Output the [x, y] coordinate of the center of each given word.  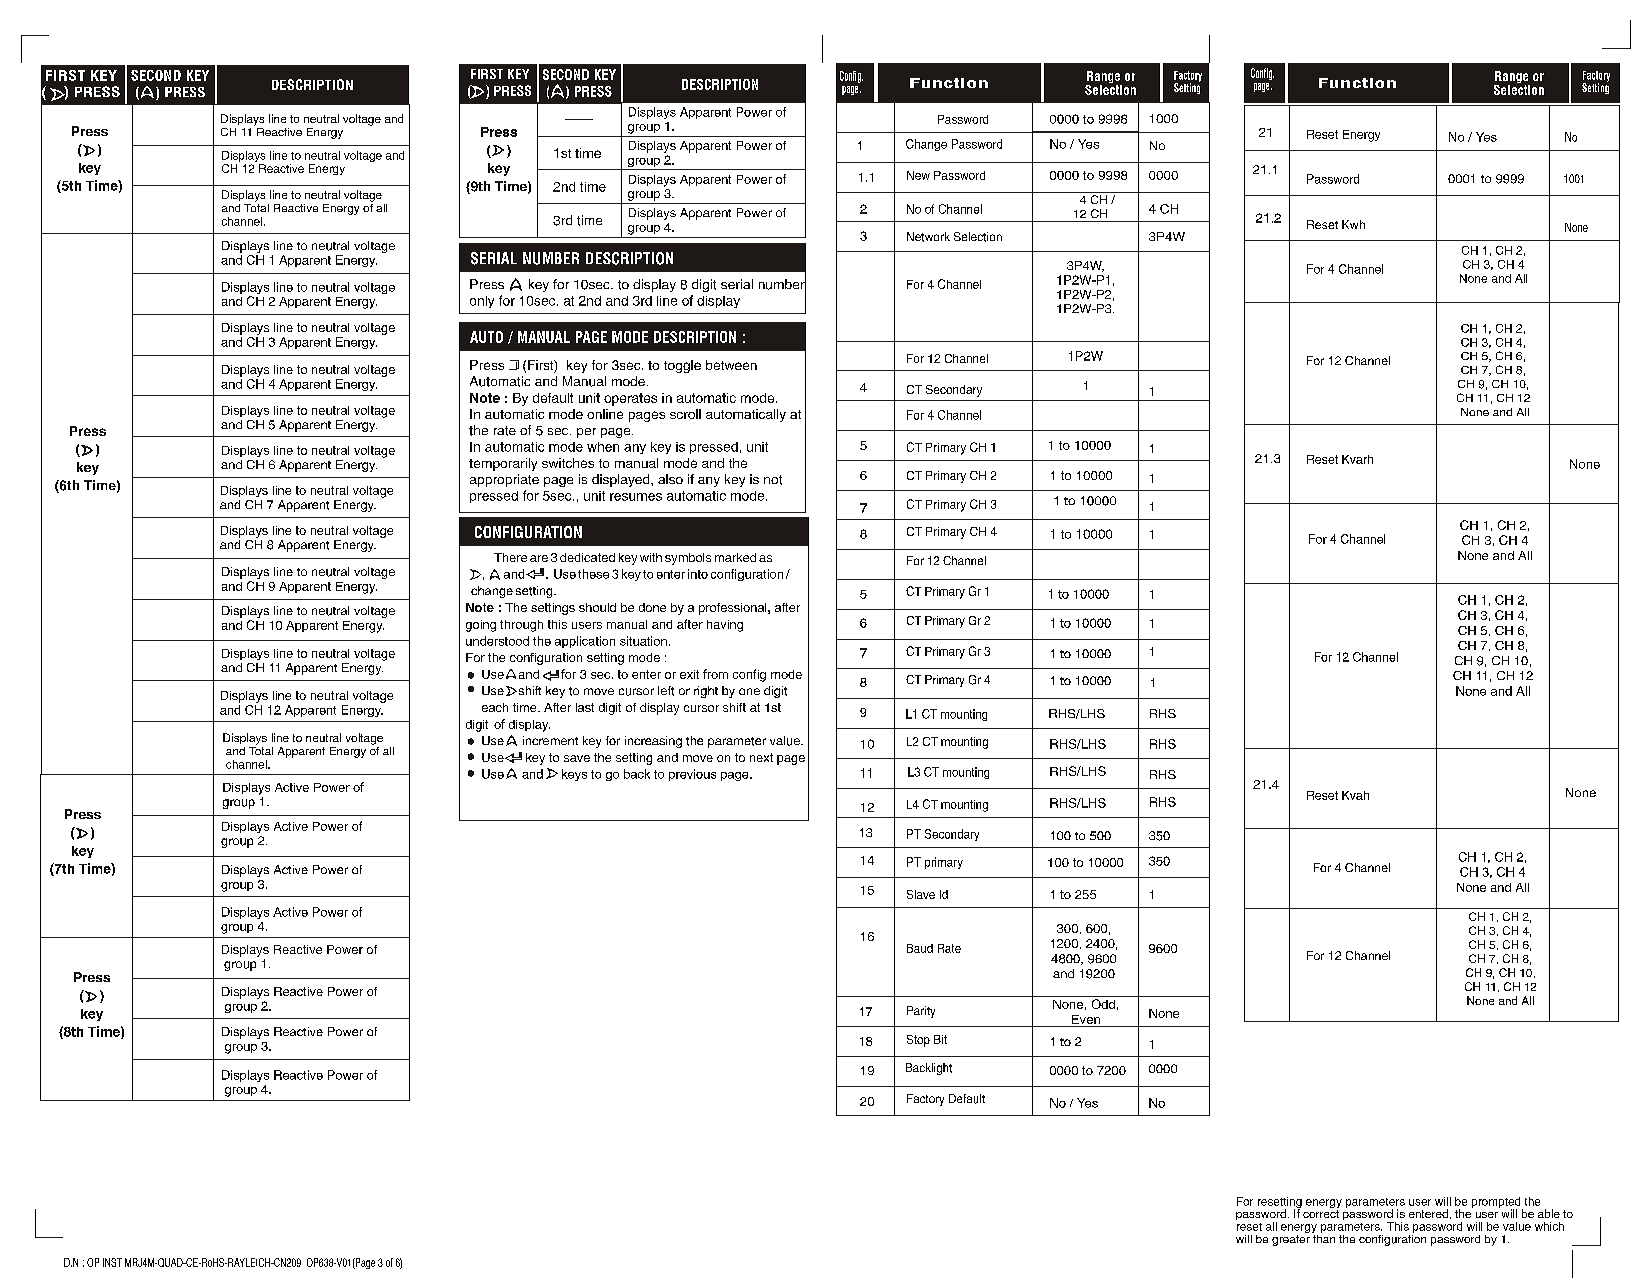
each [495, 707]
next [761, 757]
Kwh [1353, 224]
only [482, 302]
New [918, 175]
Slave [921, 894]
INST [112, 1262]
